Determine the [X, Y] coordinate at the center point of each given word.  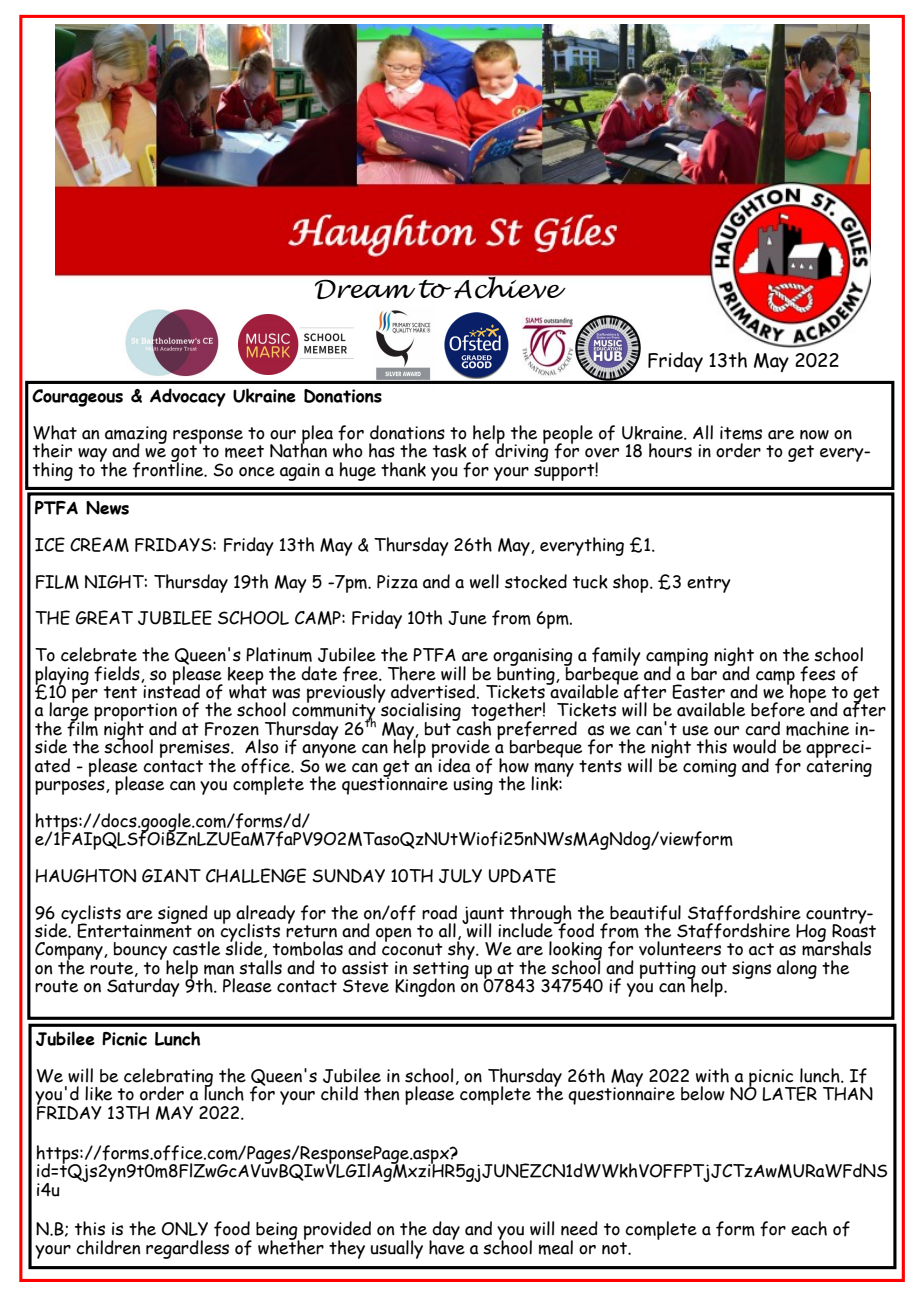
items [741, 433]
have [447, 1246]
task [450, 451]
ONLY [185, 1229]
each [809, 1228]
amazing [136, 436]
